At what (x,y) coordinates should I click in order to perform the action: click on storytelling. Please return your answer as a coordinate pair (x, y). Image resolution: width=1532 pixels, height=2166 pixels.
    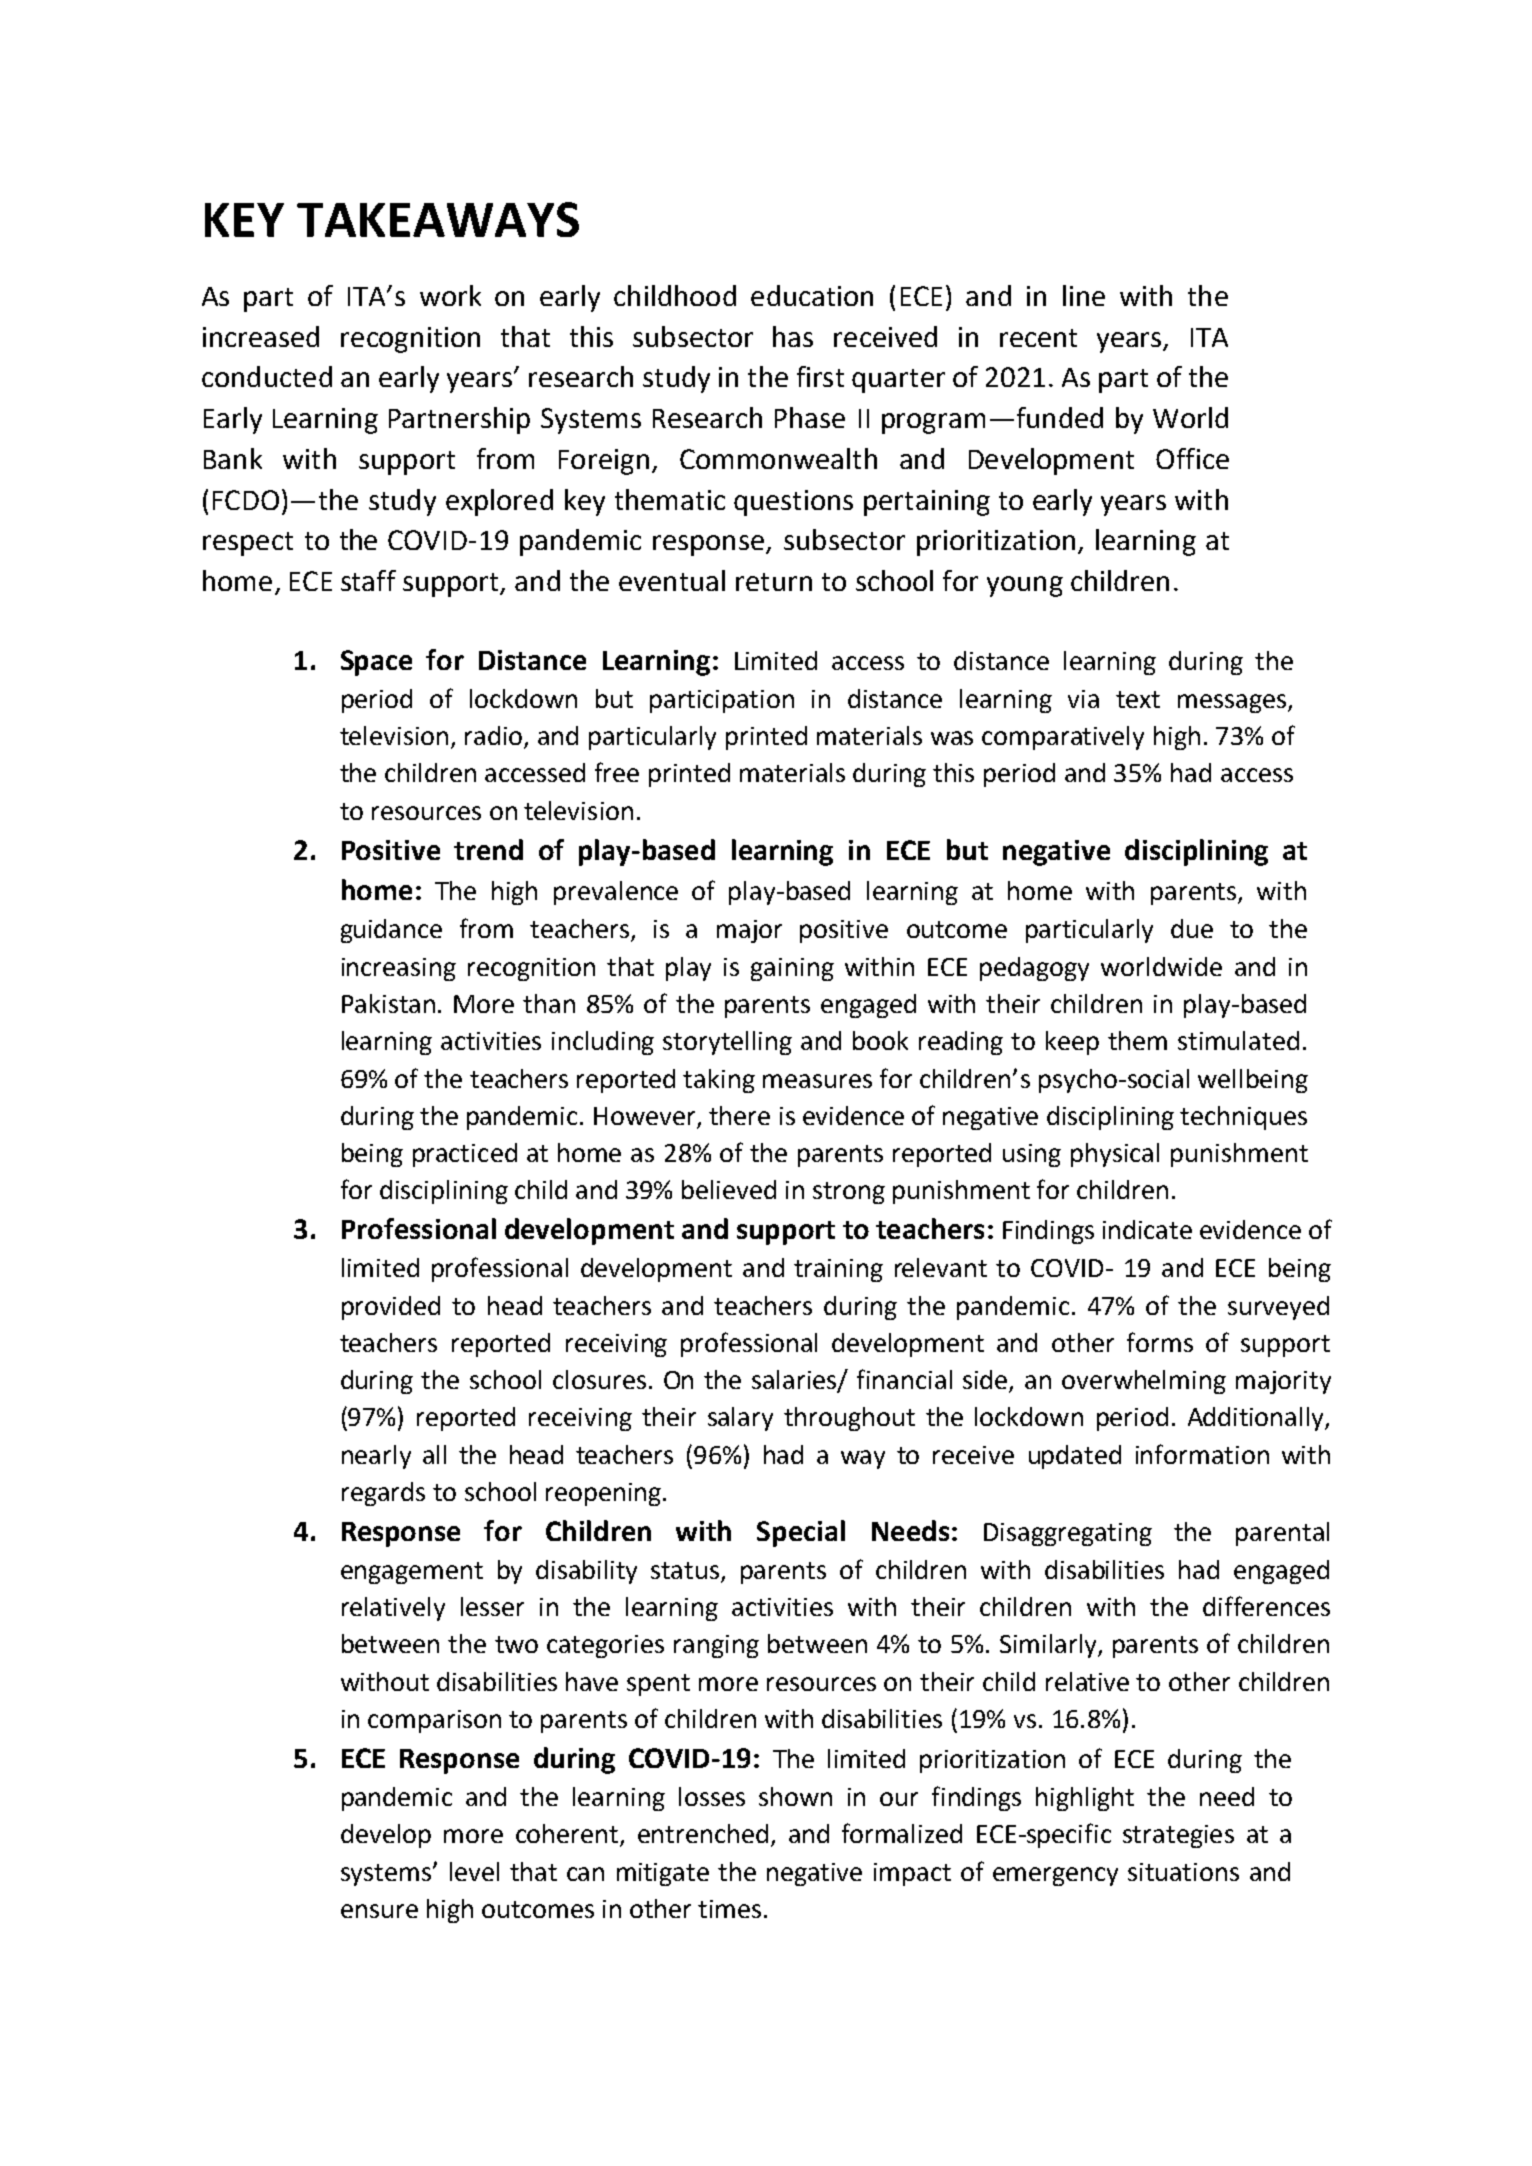
    Looking at the image, I should click on (727, 1043).
